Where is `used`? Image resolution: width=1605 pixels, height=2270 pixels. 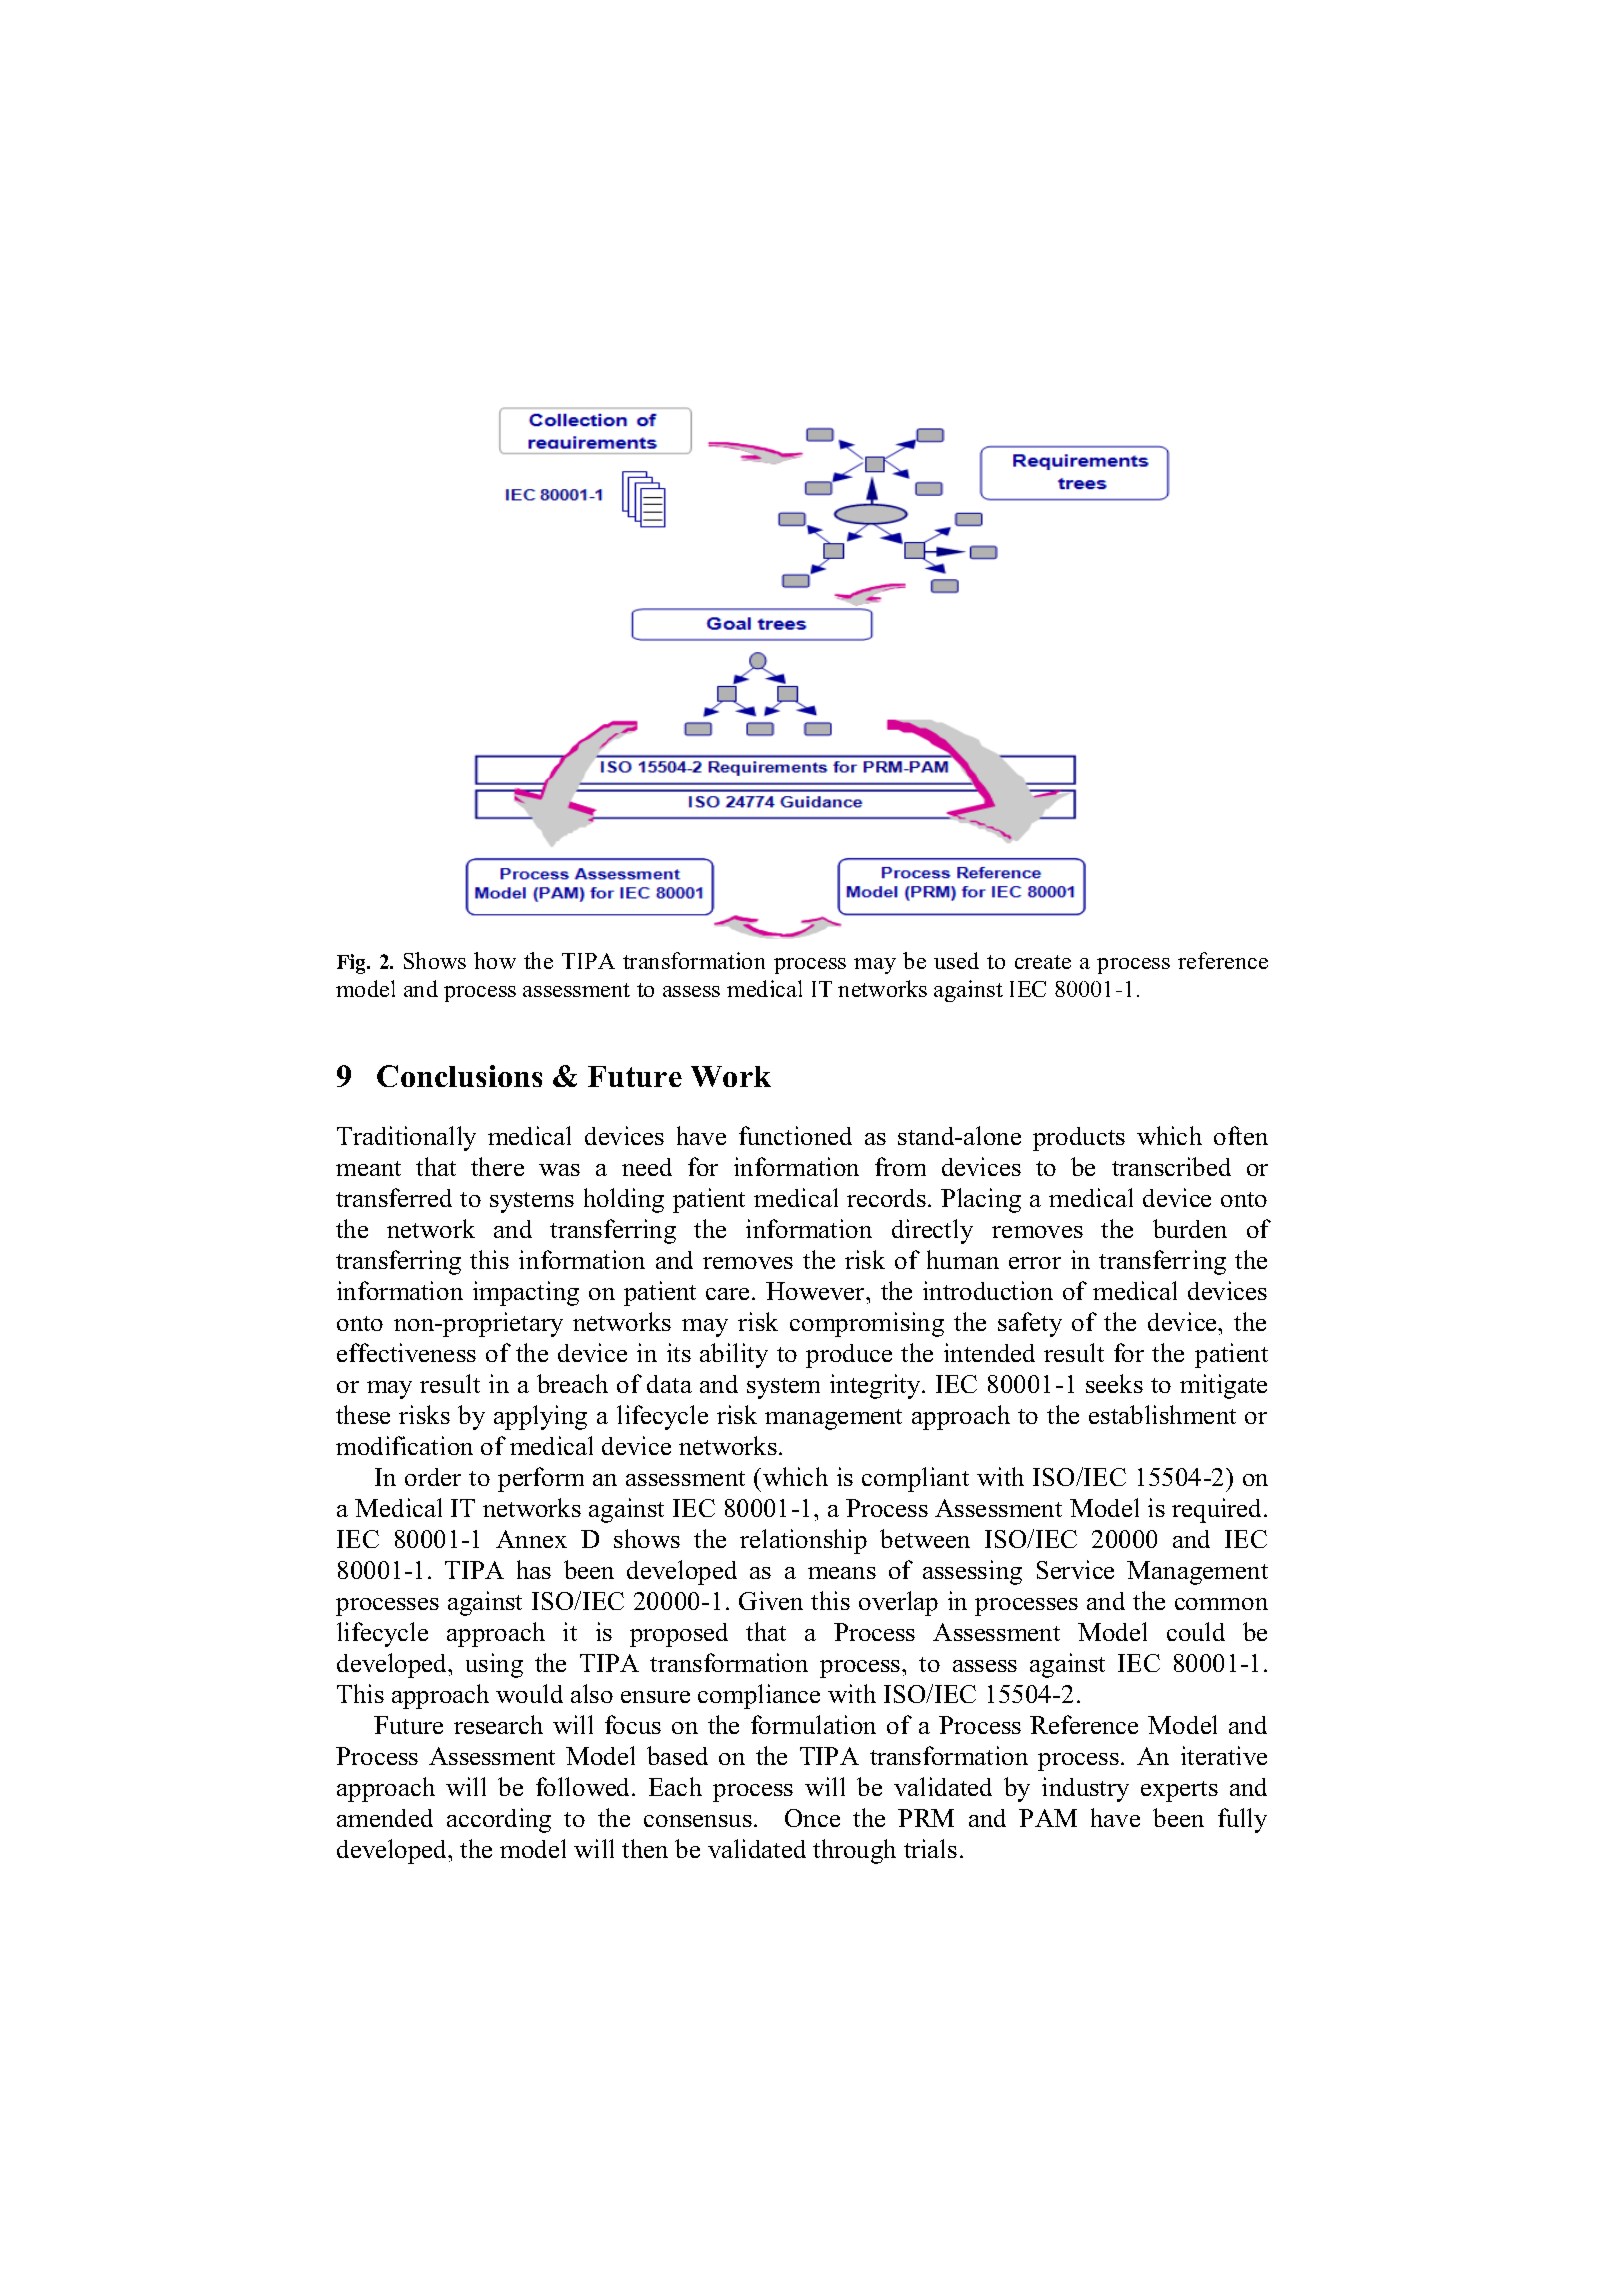 used is located at coordinates (956, 960).
